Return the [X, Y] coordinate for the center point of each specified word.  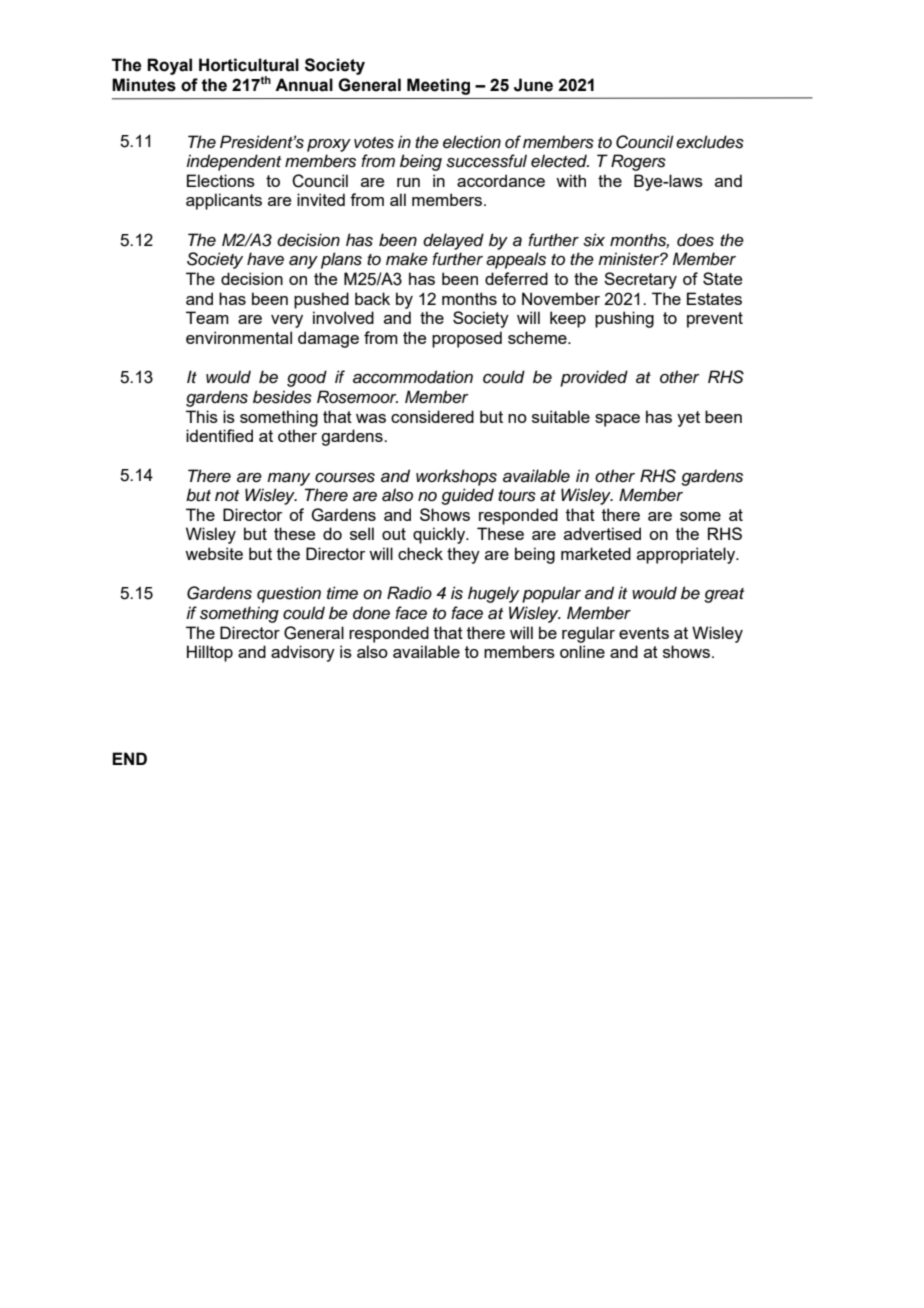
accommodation [413, 377]
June [533, 85]
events [644, 633]
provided [594, 378]
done [371, 613]
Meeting [438, 86]
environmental [239, 337]
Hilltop [210, 653]
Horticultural [249, 65]
